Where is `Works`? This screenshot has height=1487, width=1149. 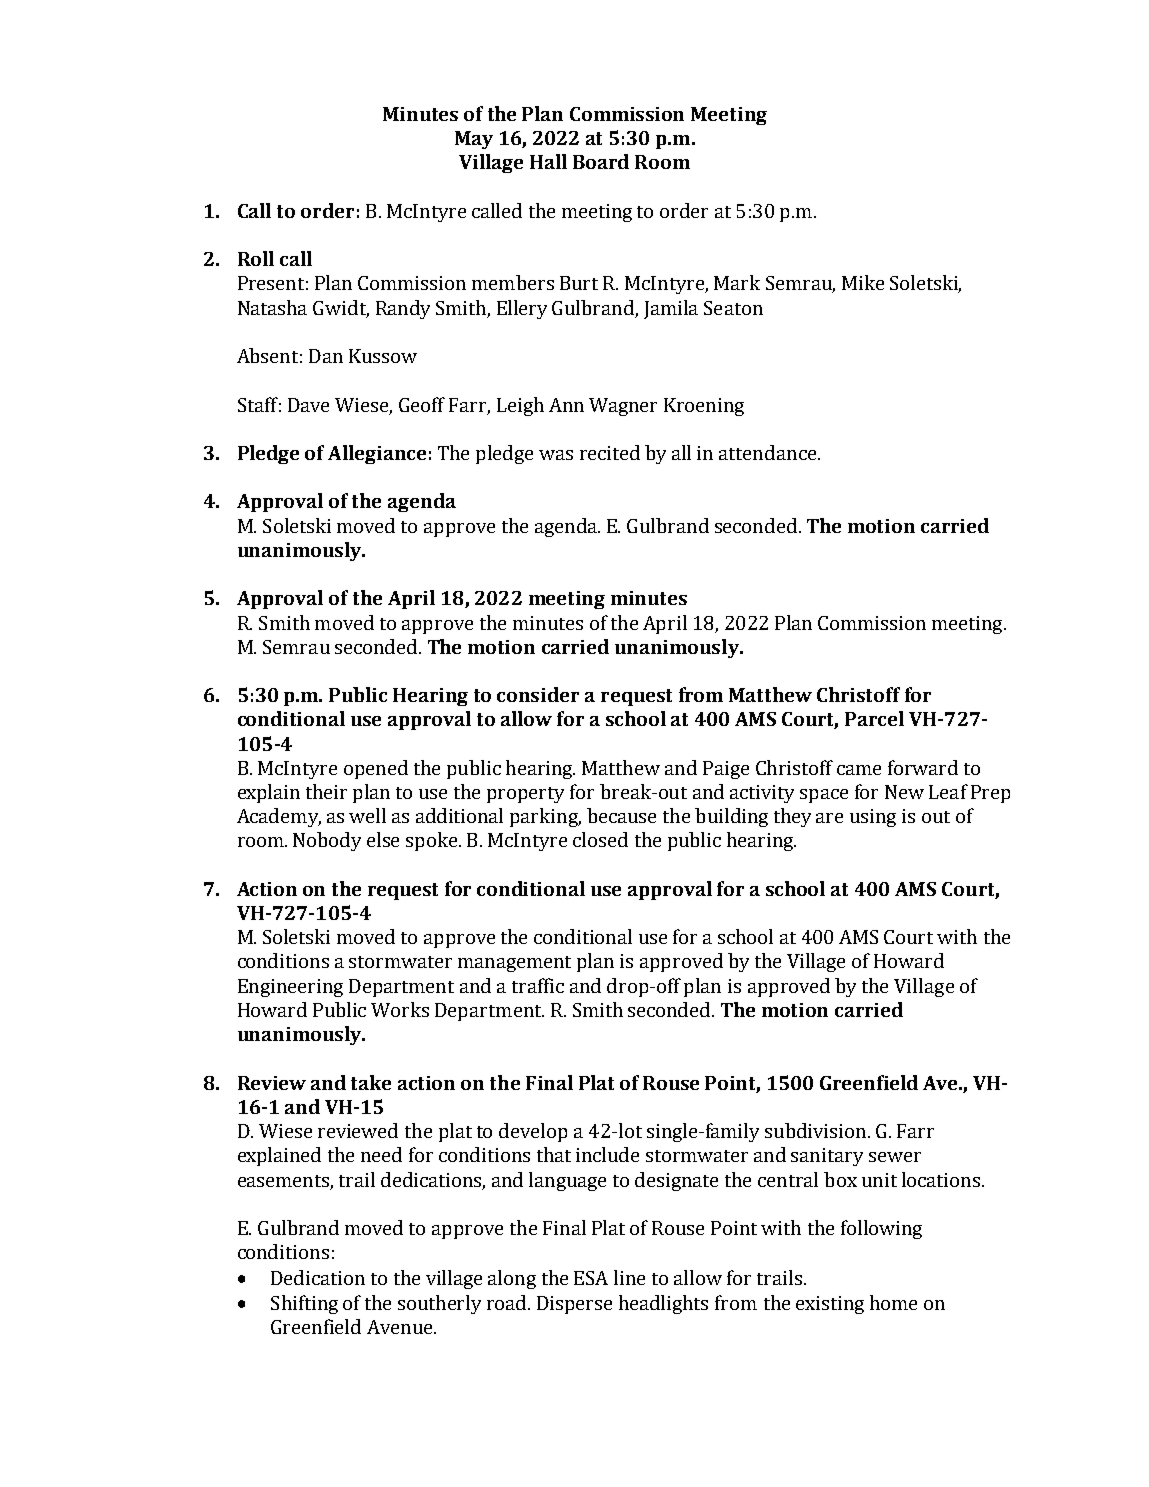
Works is located at coordinates (400, 1009).
